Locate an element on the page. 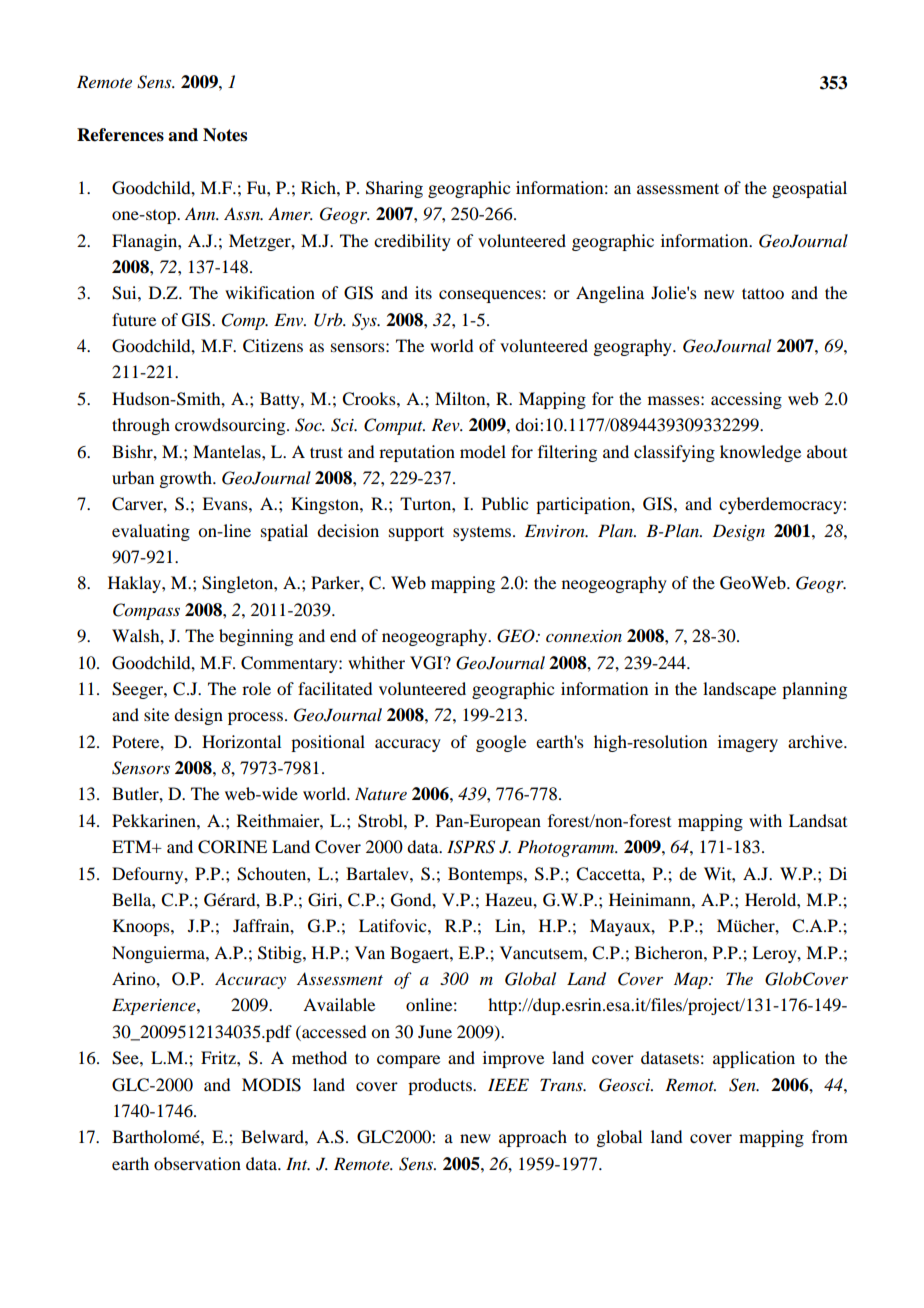 This page has height=1308, width=924. tattoo is located at coordinates (763, 293).
